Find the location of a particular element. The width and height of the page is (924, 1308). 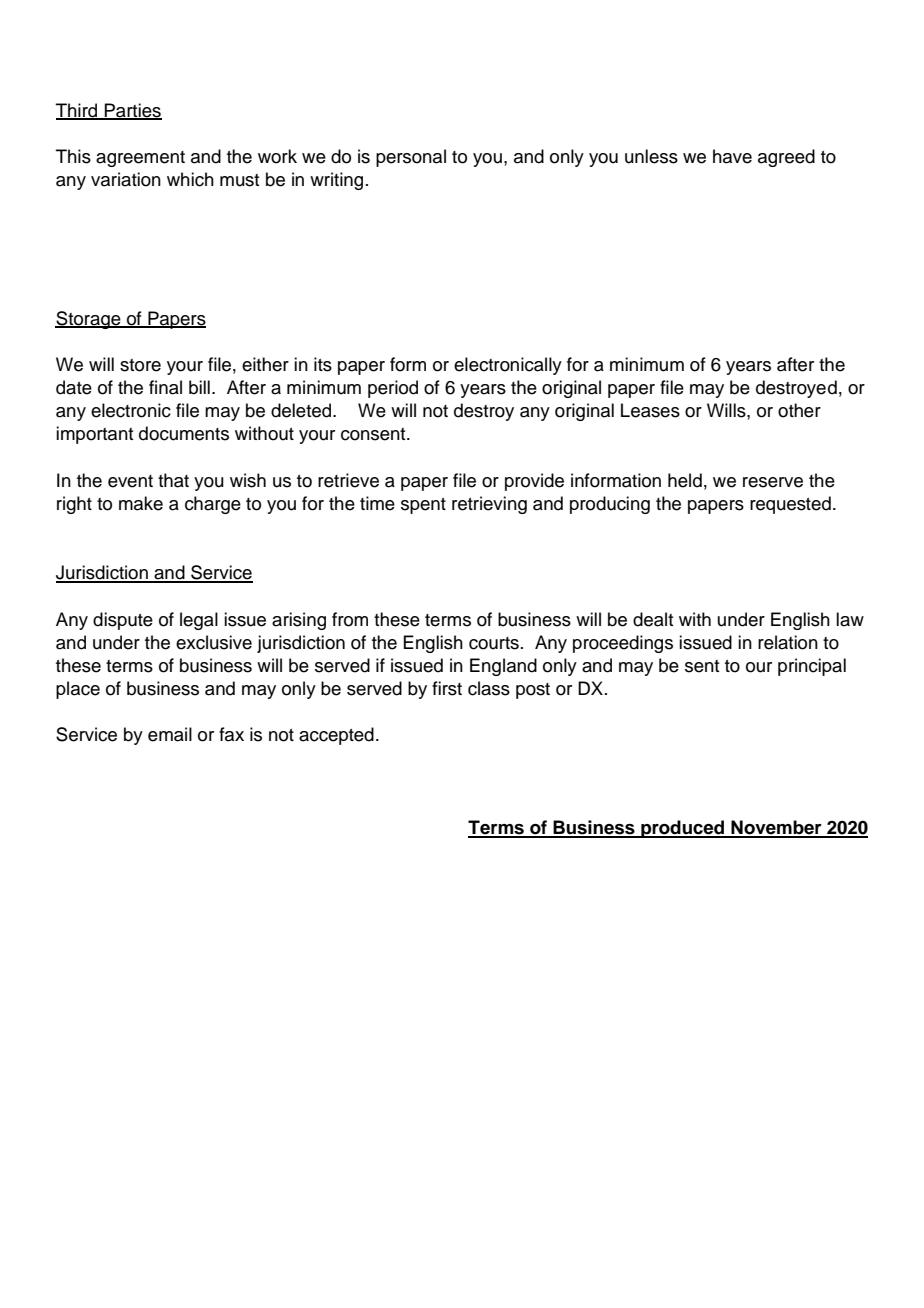

other is located at coordinates (799, 410).
